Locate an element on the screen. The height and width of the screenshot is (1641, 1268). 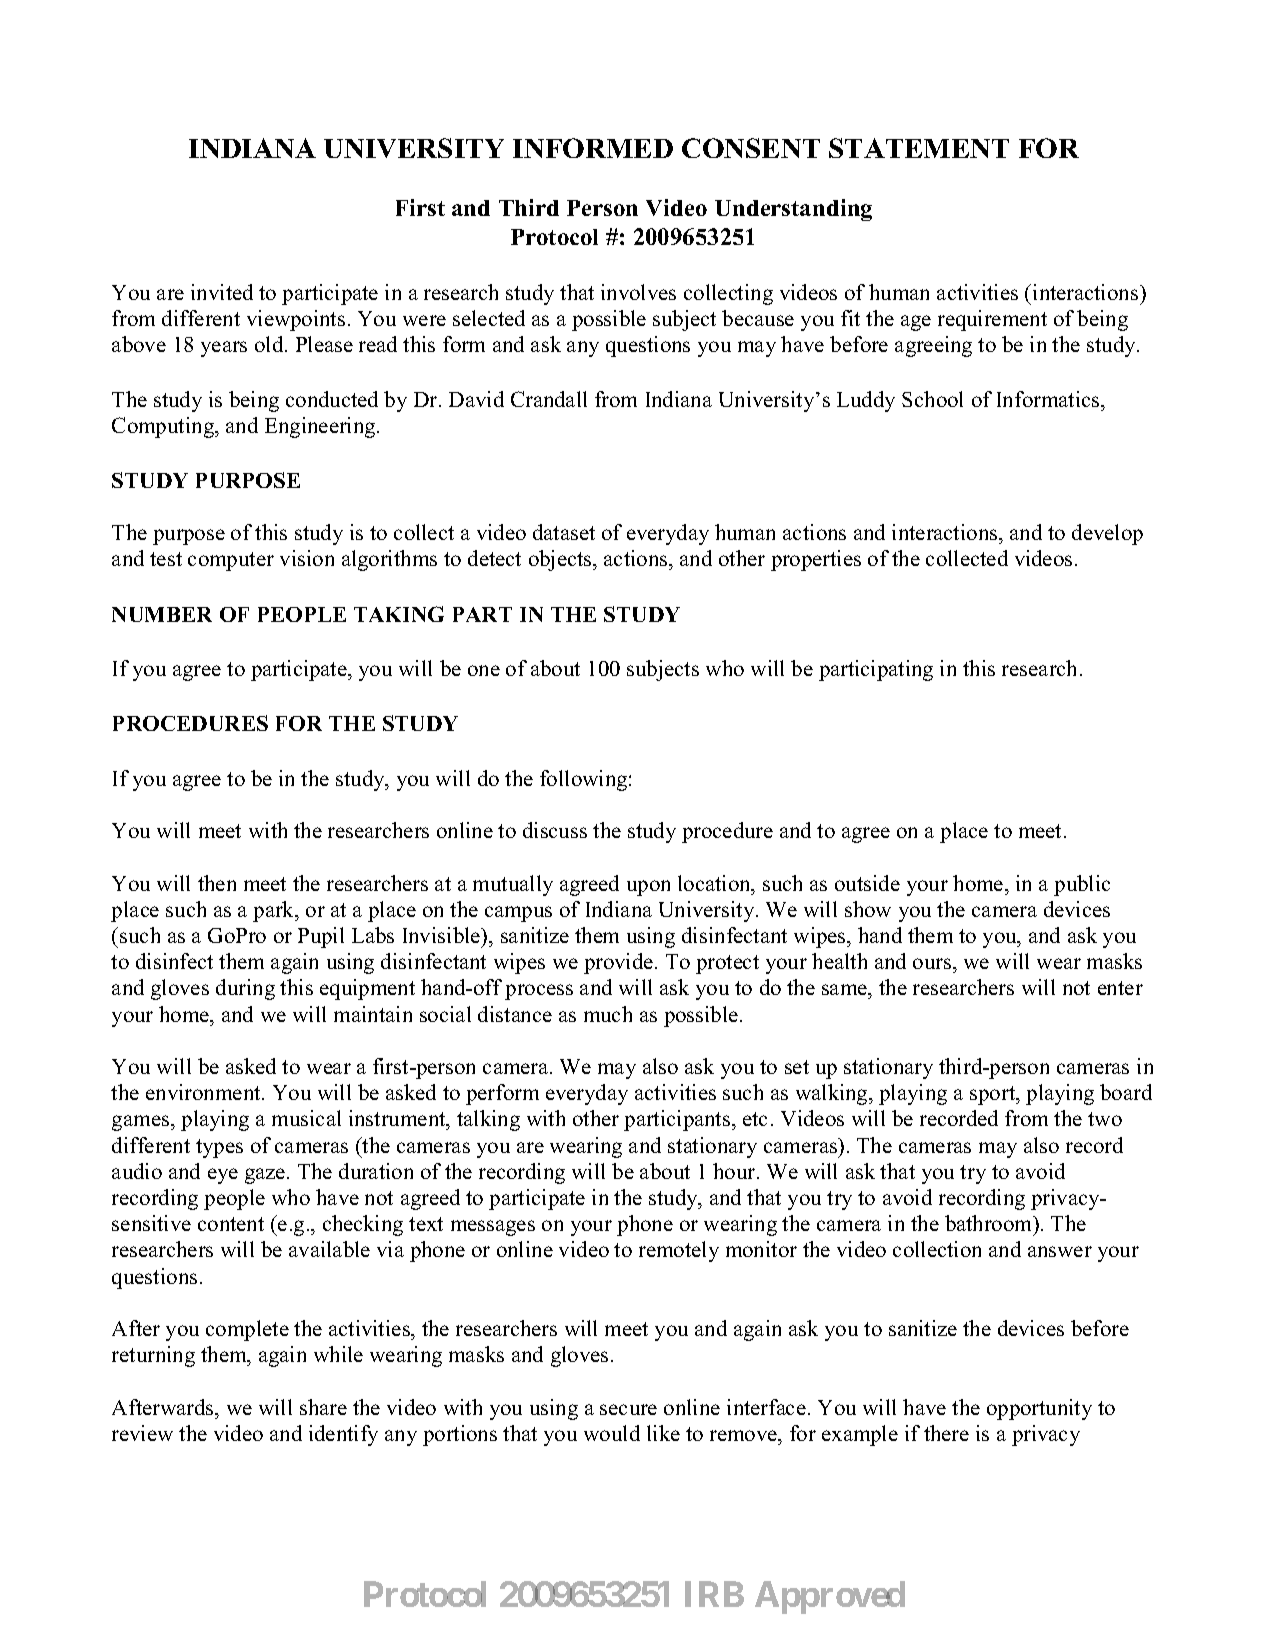
public is located at coordinates (1082, 885).
